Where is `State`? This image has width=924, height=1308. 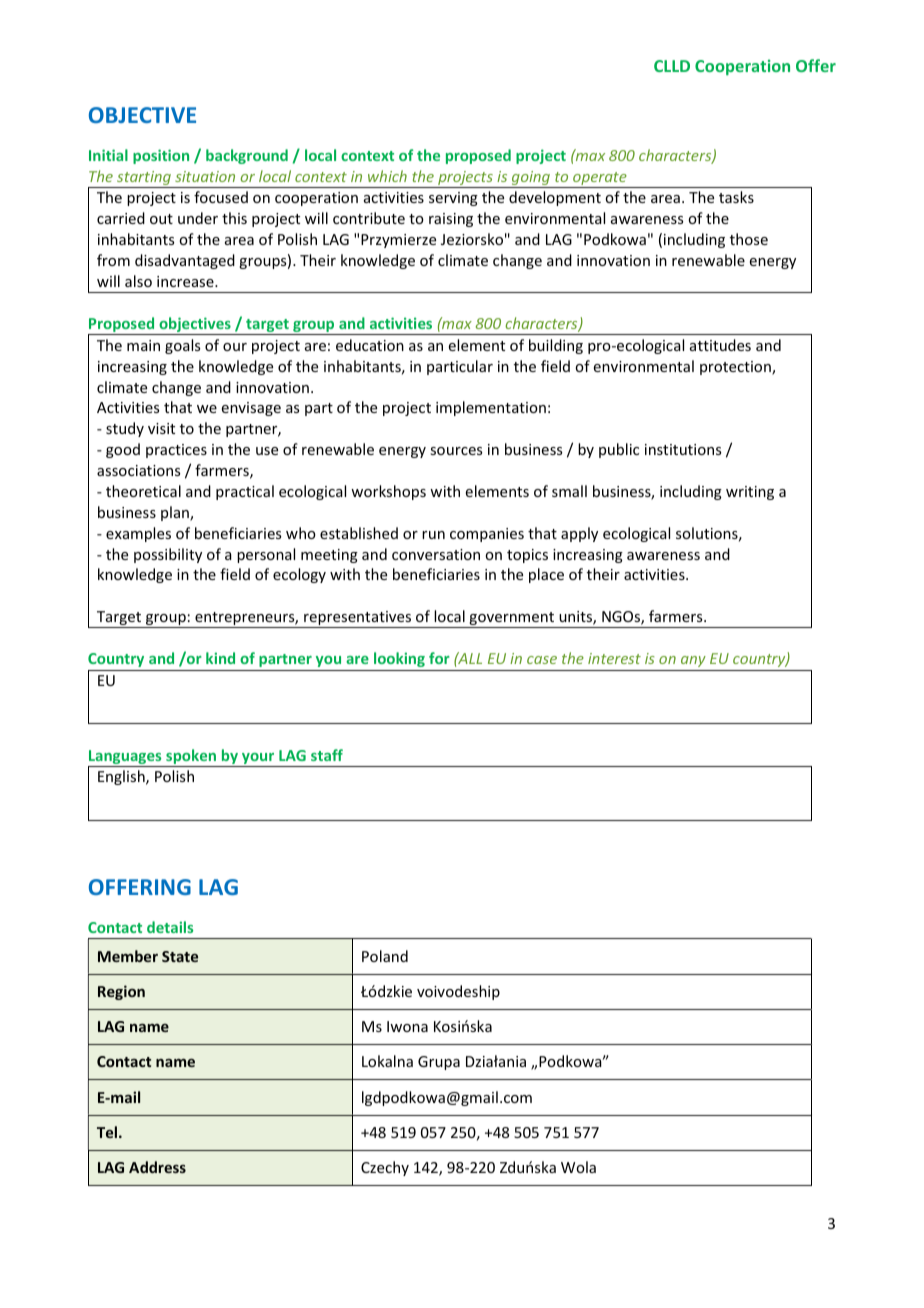 State is located at coordinates (180, 956).
